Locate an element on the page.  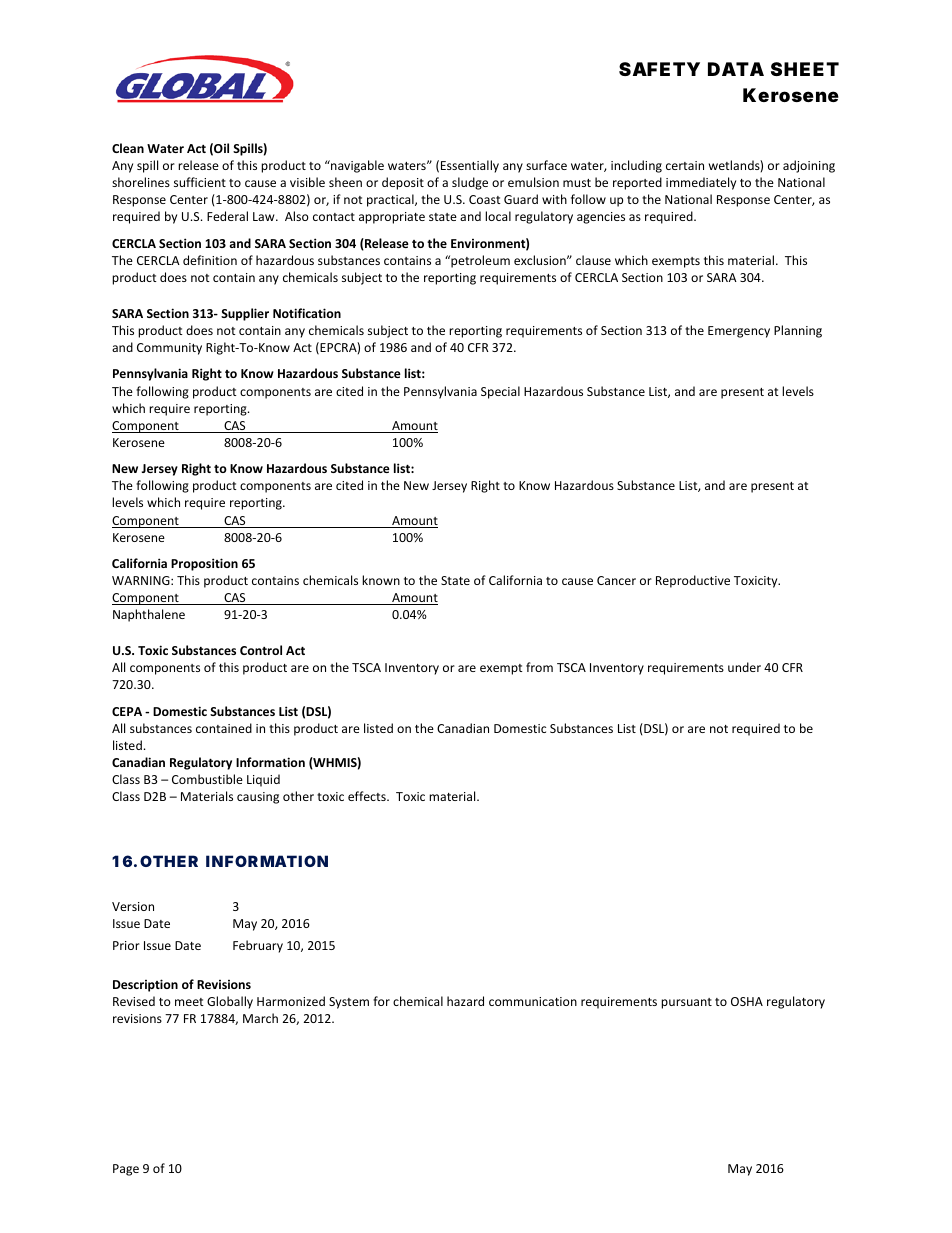
Proposition is located at coordinates (204, 564).
